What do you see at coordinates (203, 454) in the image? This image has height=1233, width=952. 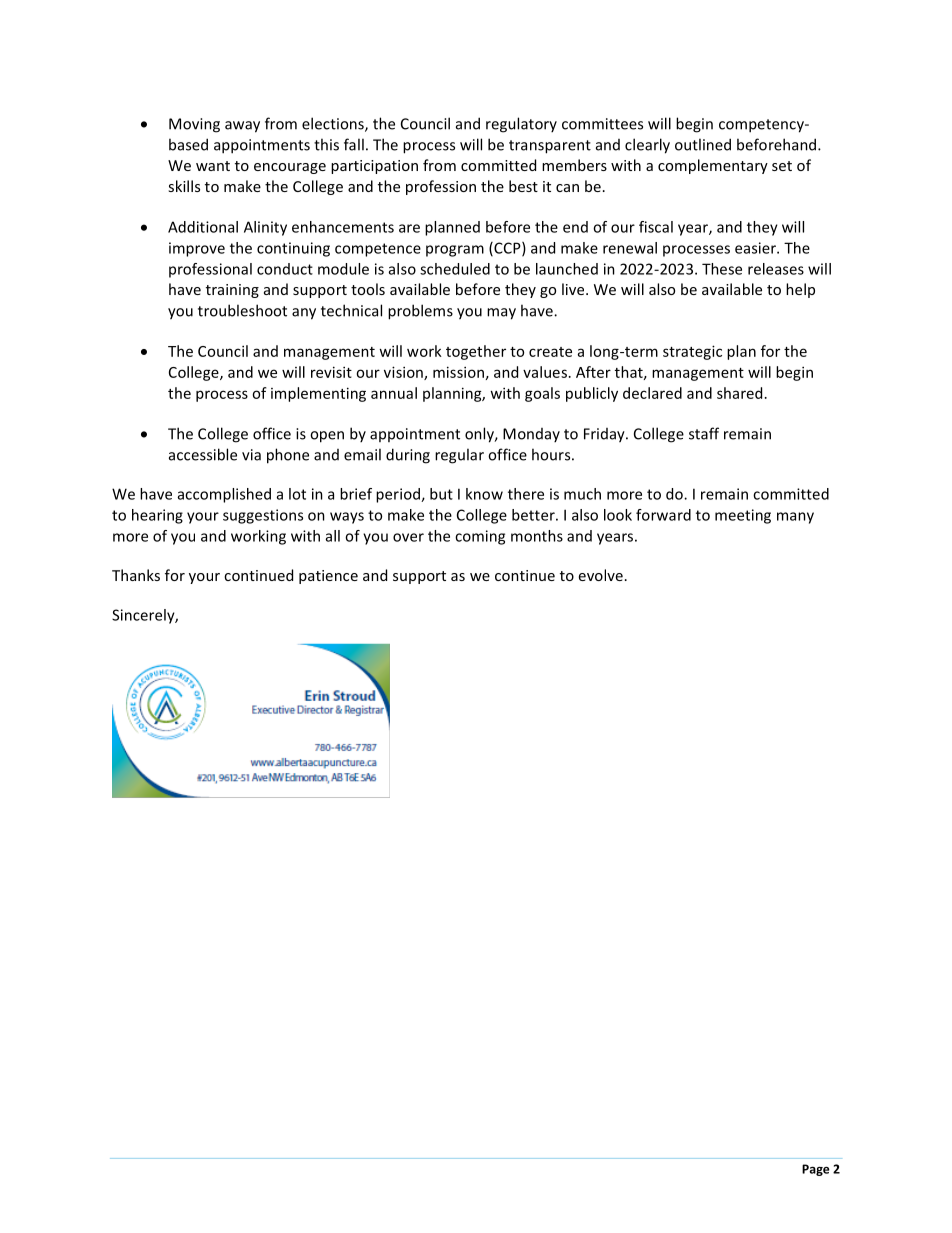 I see `accessible` at bounding box center [203, 454].
